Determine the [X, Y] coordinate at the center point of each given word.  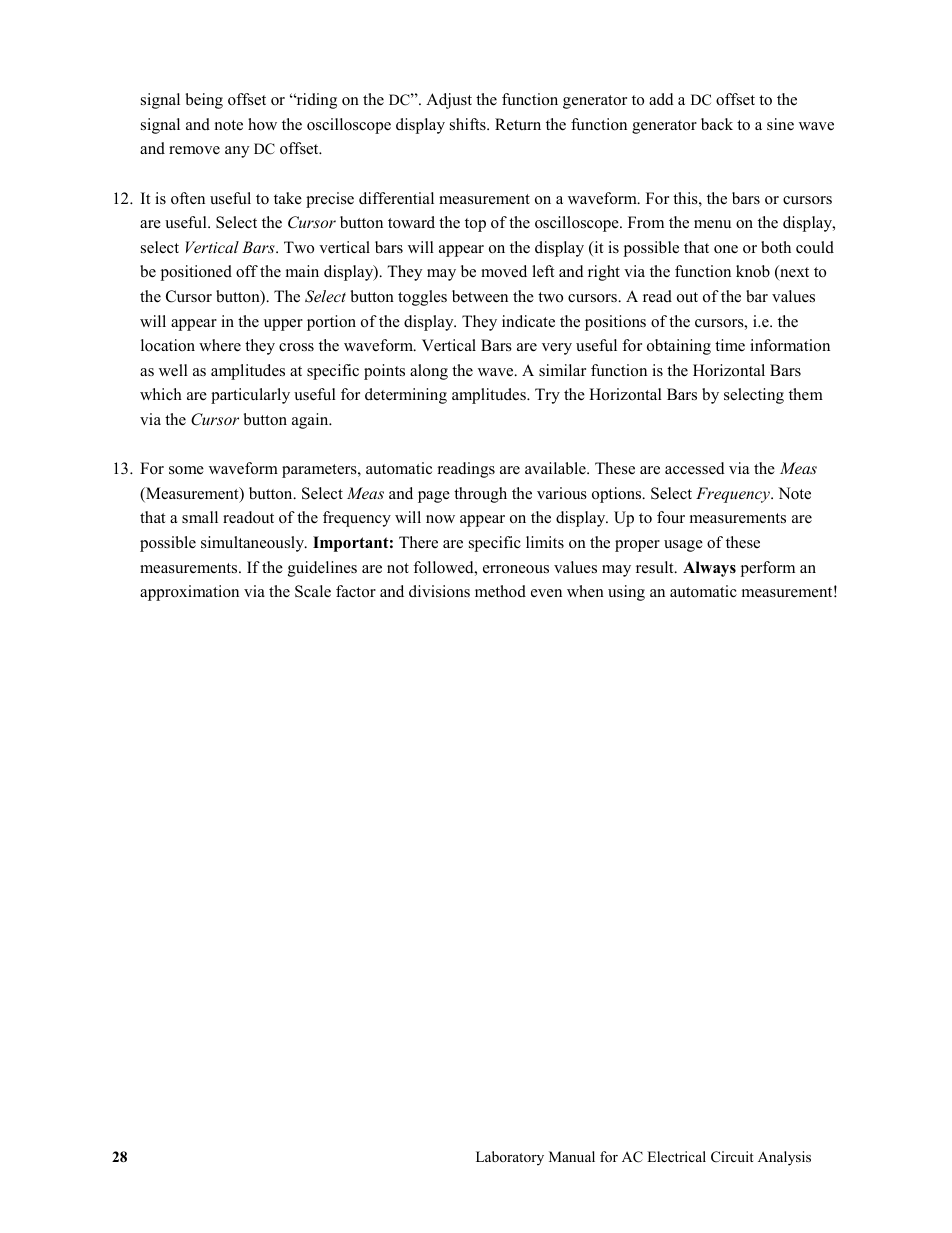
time [730, 345]
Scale [313, 591]
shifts [469, 124]
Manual [572, 1156]
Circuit [732, 1157]
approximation [189, 593]
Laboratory [510, 1158]
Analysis [784, 1158]
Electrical [676, 1156]
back [717, 124]
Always [709, 569]
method [500, 591]
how [262, 124]
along [429, 372]
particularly [250, 396]
